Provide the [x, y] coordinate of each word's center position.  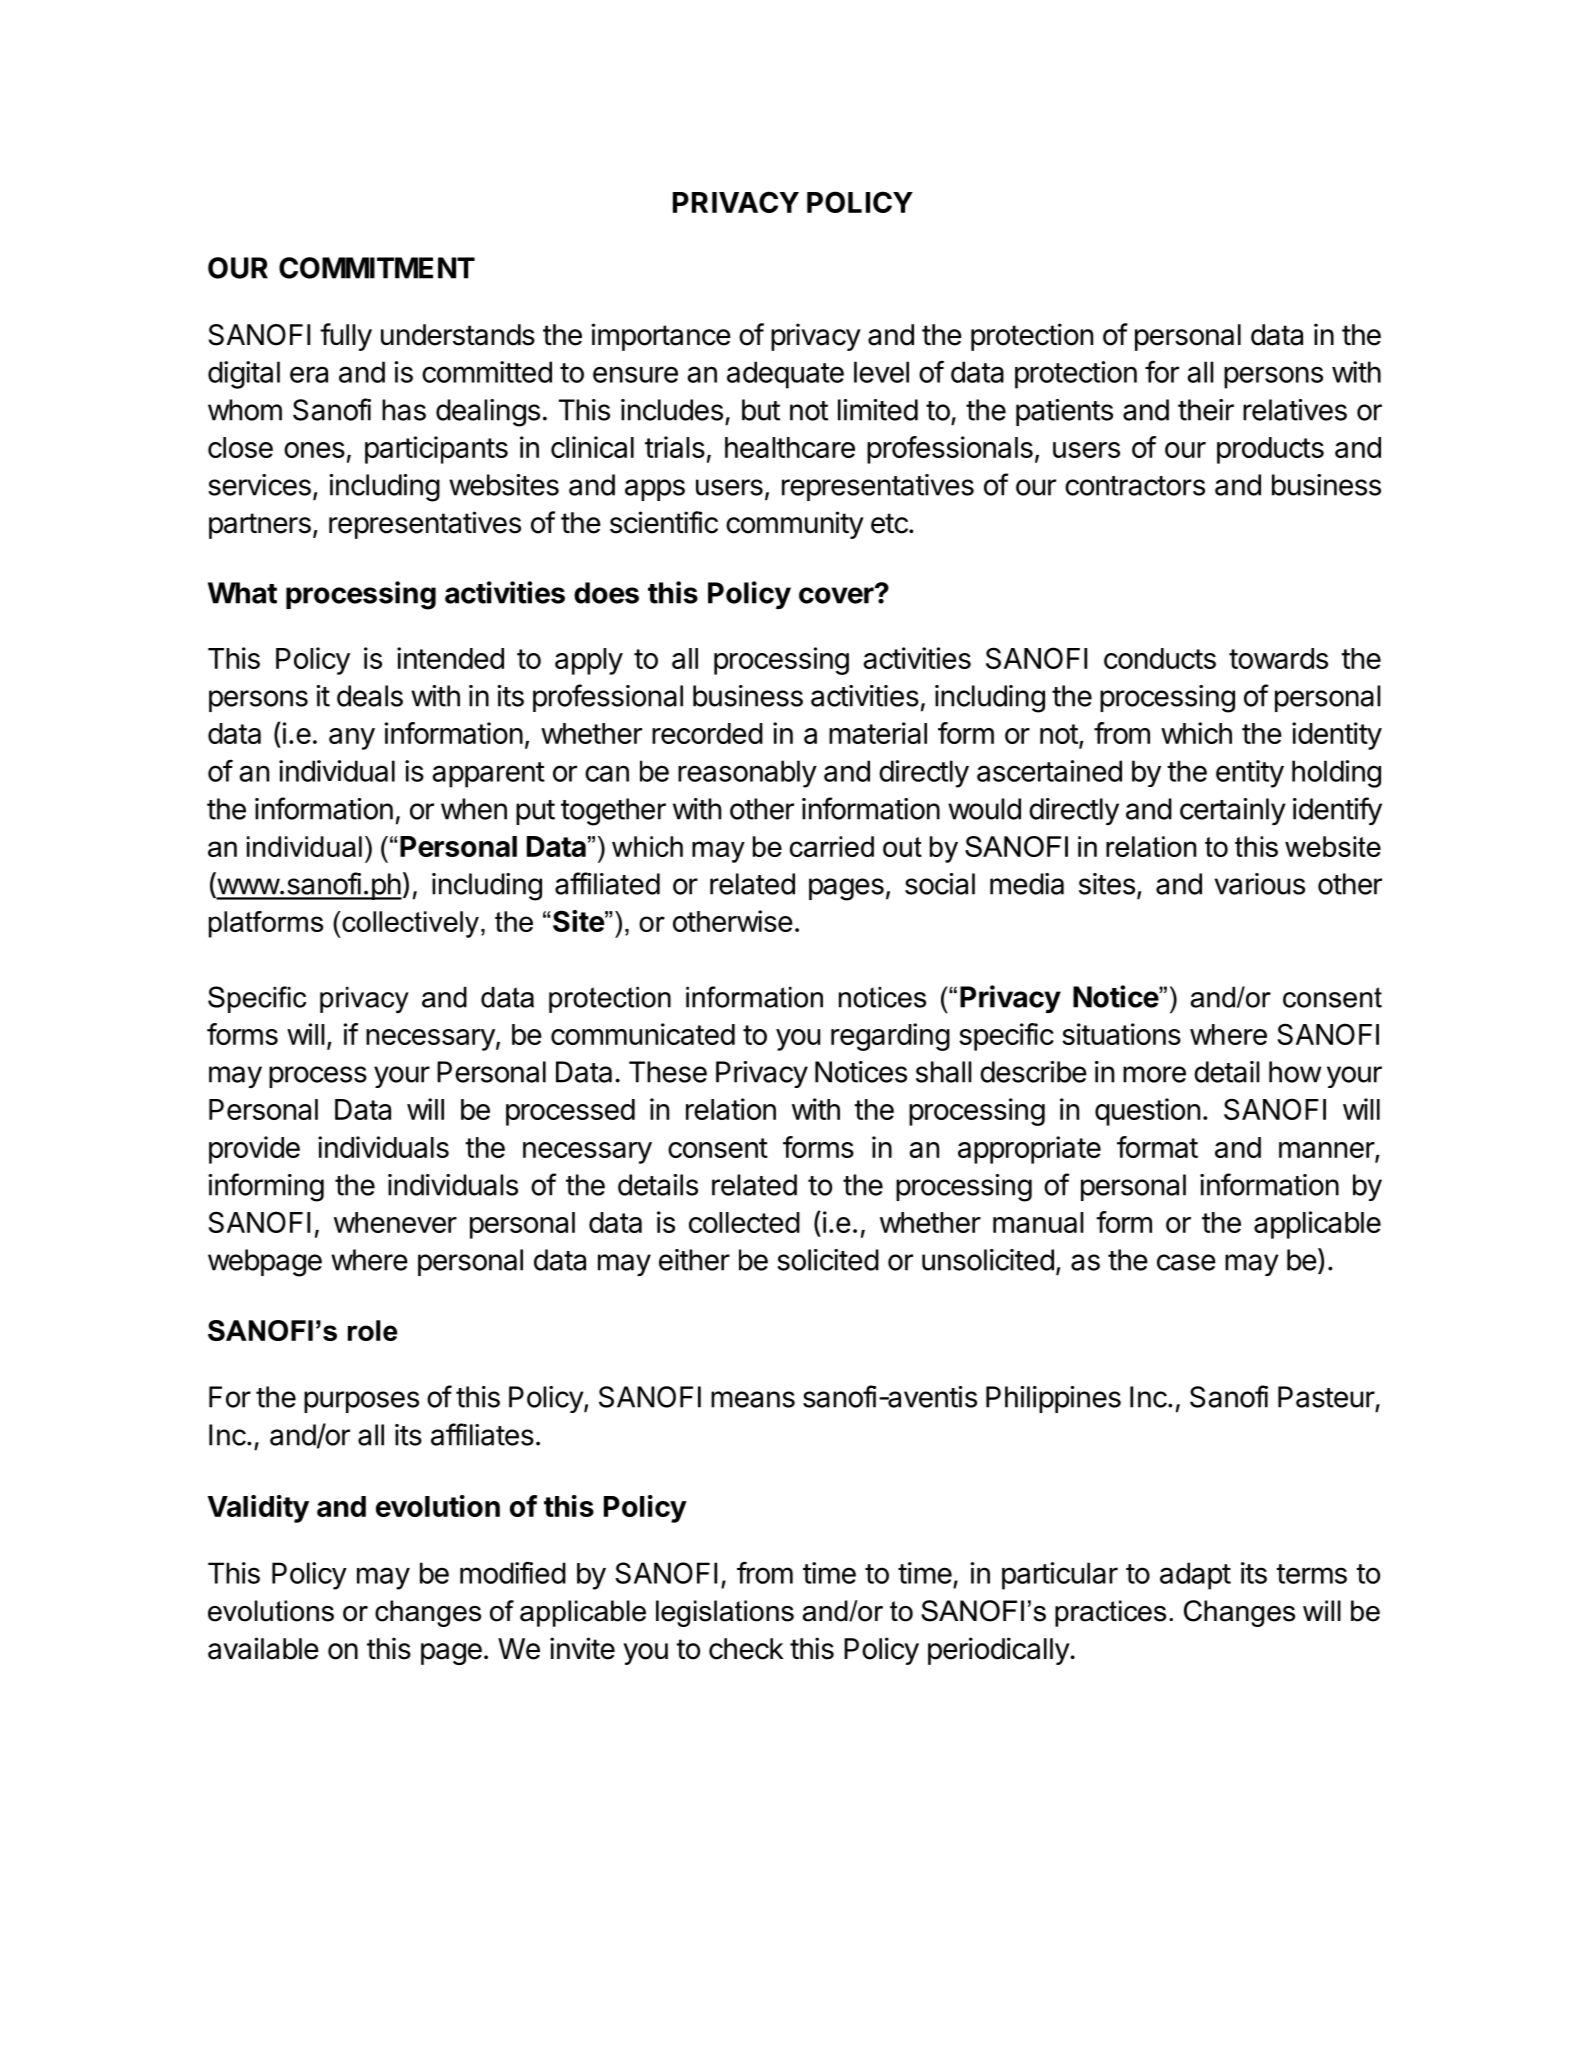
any [352, 739]
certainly [1233, 811]
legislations [725, 1613]
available [263, 1648]
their [1206, 410]
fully [346, 337]
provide [254, 1150]
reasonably [747, 774]
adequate [785, 375]
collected [744, 1222]
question [1147, 1112]
